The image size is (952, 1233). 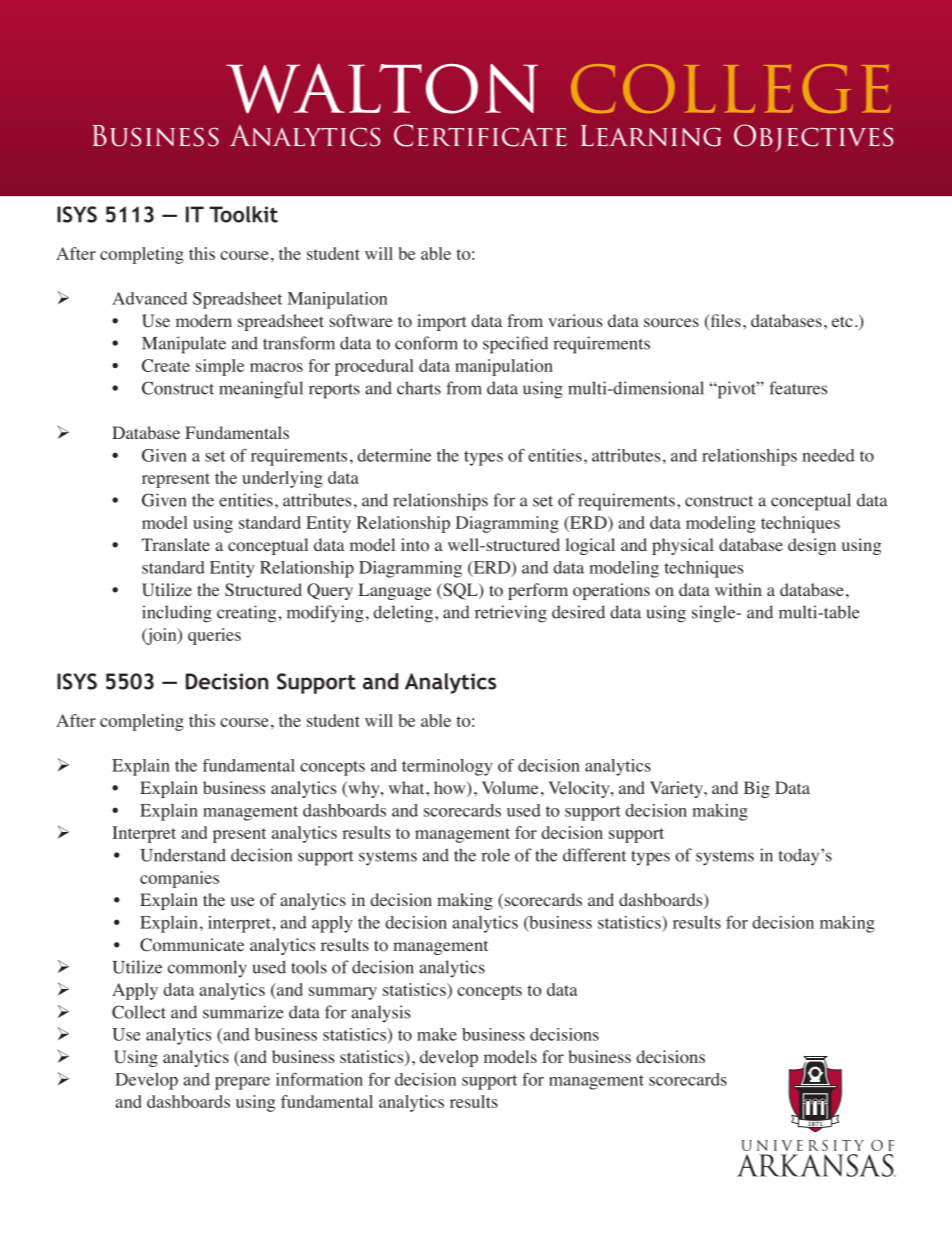 I want to click on queries, so click(x=214, y=636).
